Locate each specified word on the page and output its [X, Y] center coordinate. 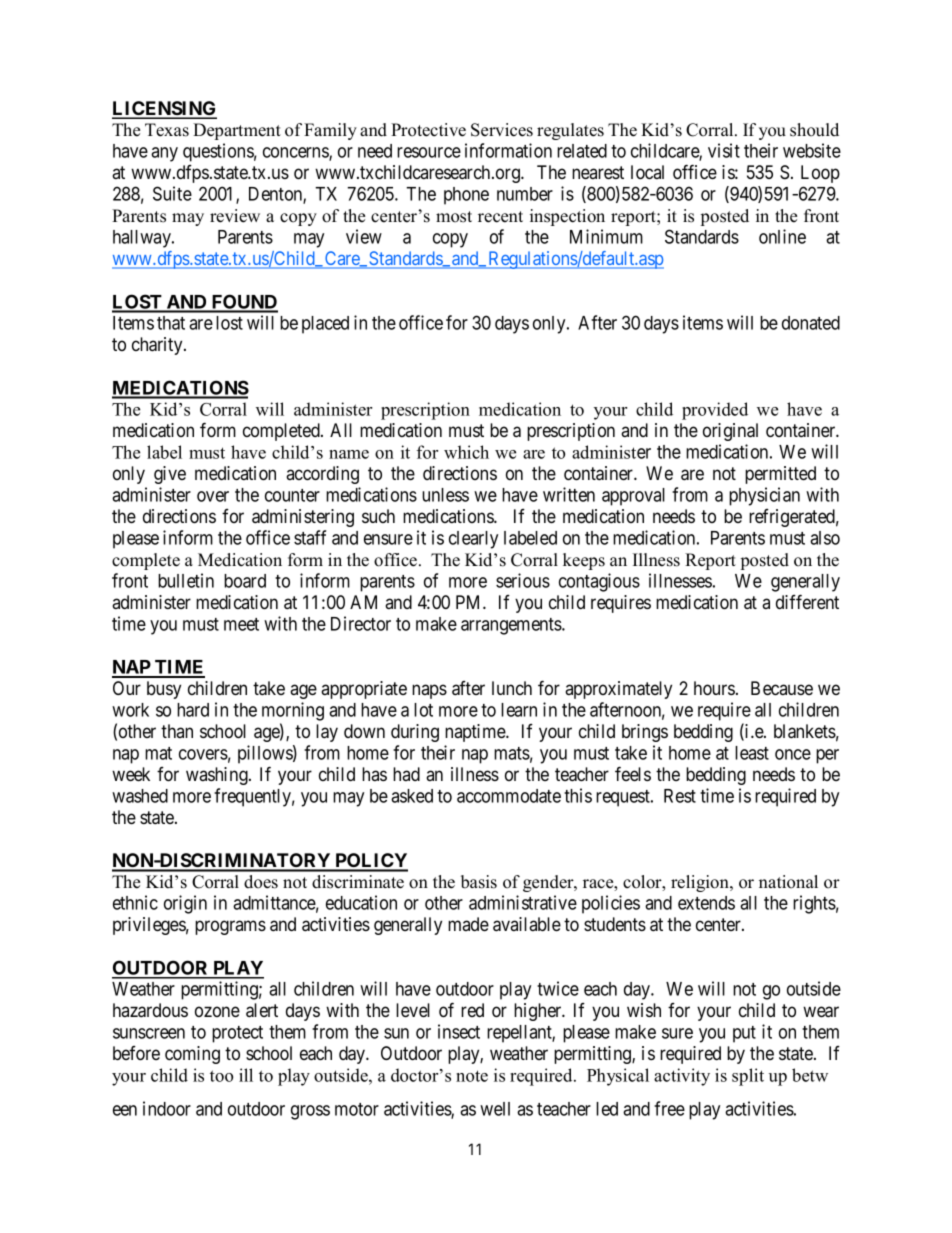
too [221, 1076]
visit [724, 150]
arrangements [512, 626]
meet [241, 624]
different [807, 601]
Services [502, 130]
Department [237, 131]
